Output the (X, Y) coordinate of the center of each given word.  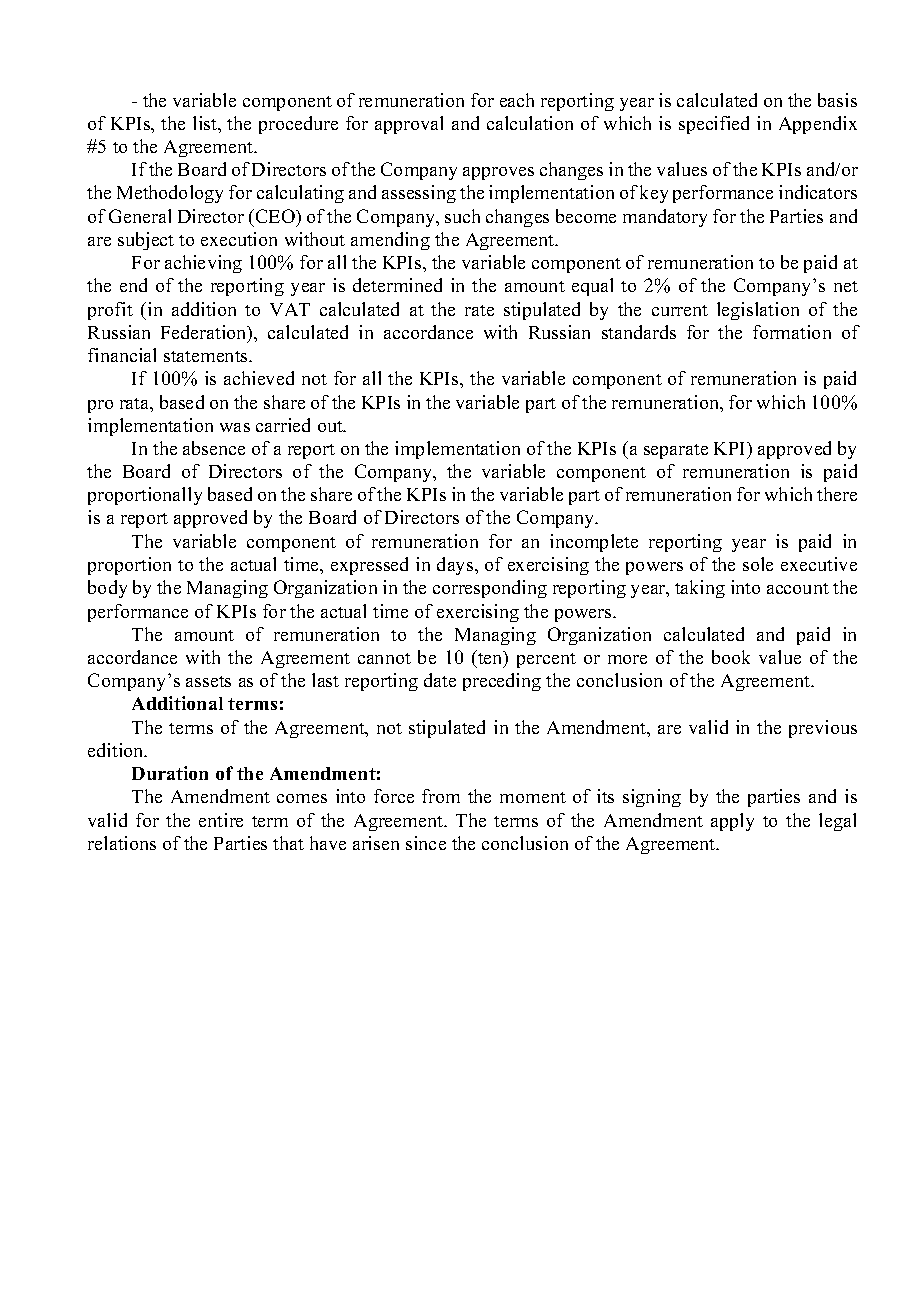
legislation (758, 311)
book (731, 657)
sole (758, 564)
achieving (203, 264)
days (456, 566)
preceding (502, 682)
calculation (530, 123)
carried (283, 425)
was (235, 427)
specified (714, 125)
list (206, 123)
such (462, 216)
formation (792, 332)
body (107, 589)
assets (208, 681)
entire (221, 820)
